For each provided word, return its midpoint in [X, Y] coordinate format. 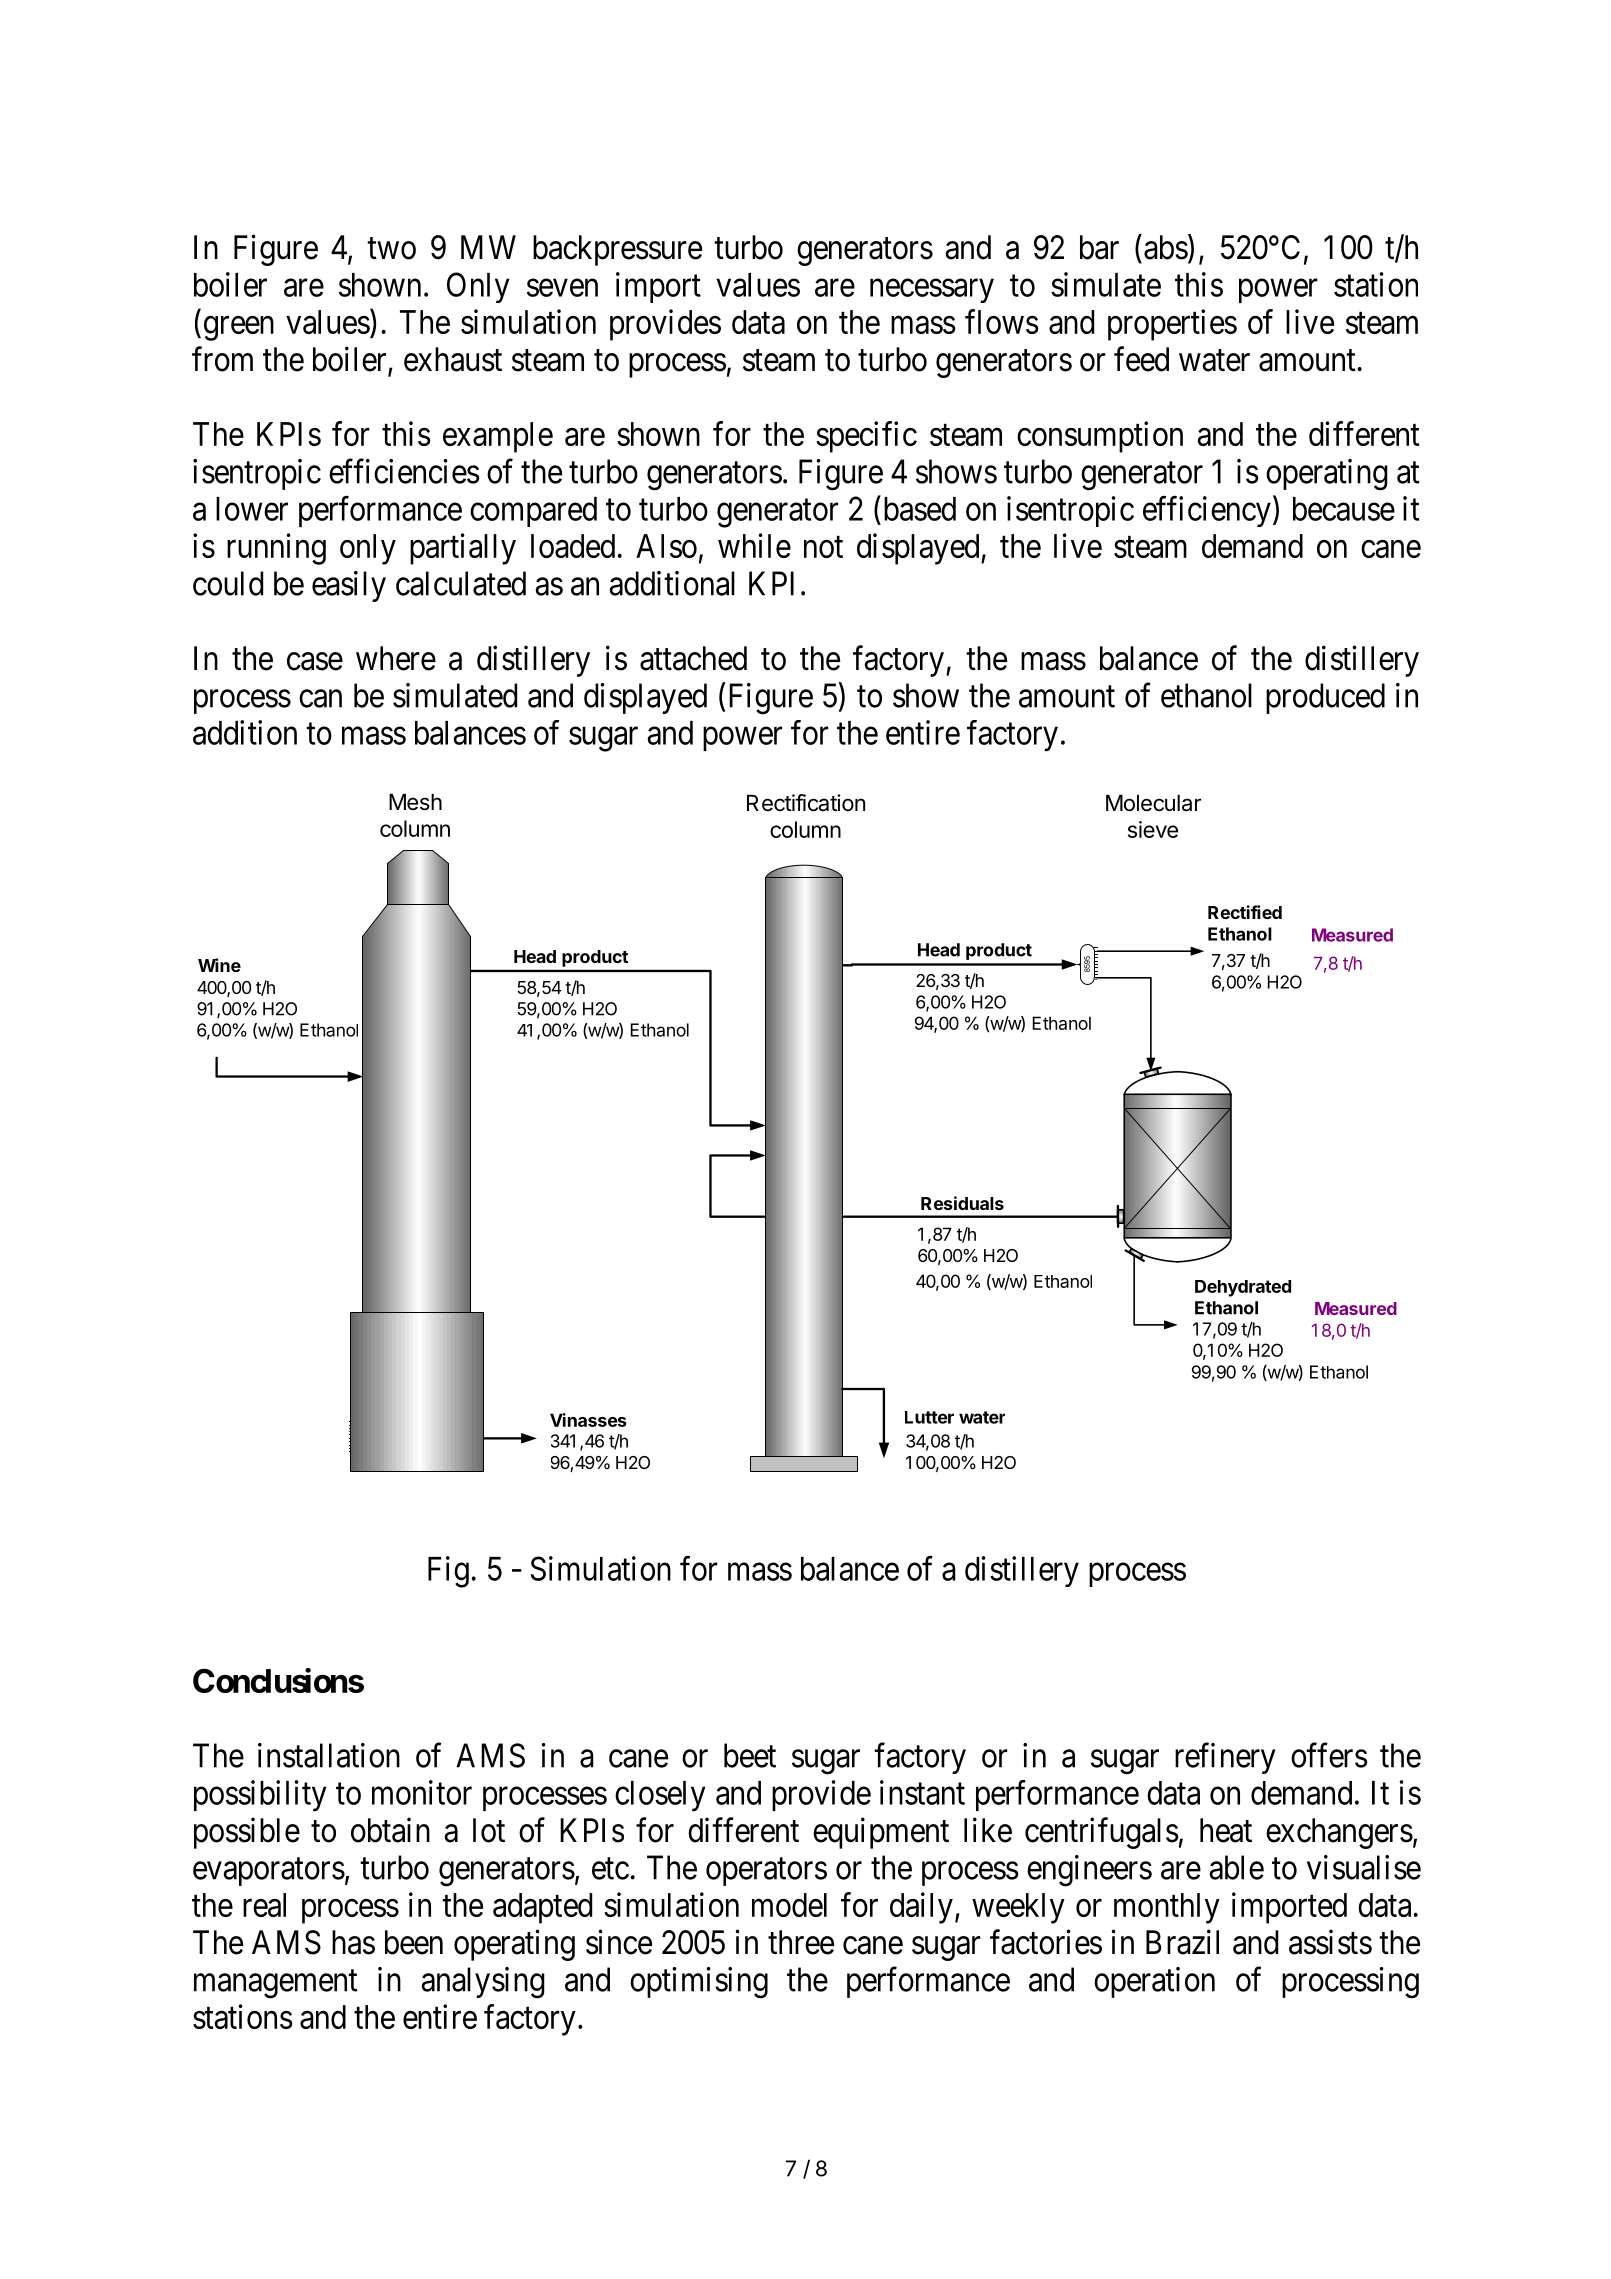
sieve [1153, 829]
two [391, 249]
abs [1166, 247]
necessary [932, 291]
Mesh [415, 802]
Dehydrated [1243, 1288]
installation [329, 1755]
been [414, 1942]
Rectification [806, 803]
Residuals [962, 1203]
